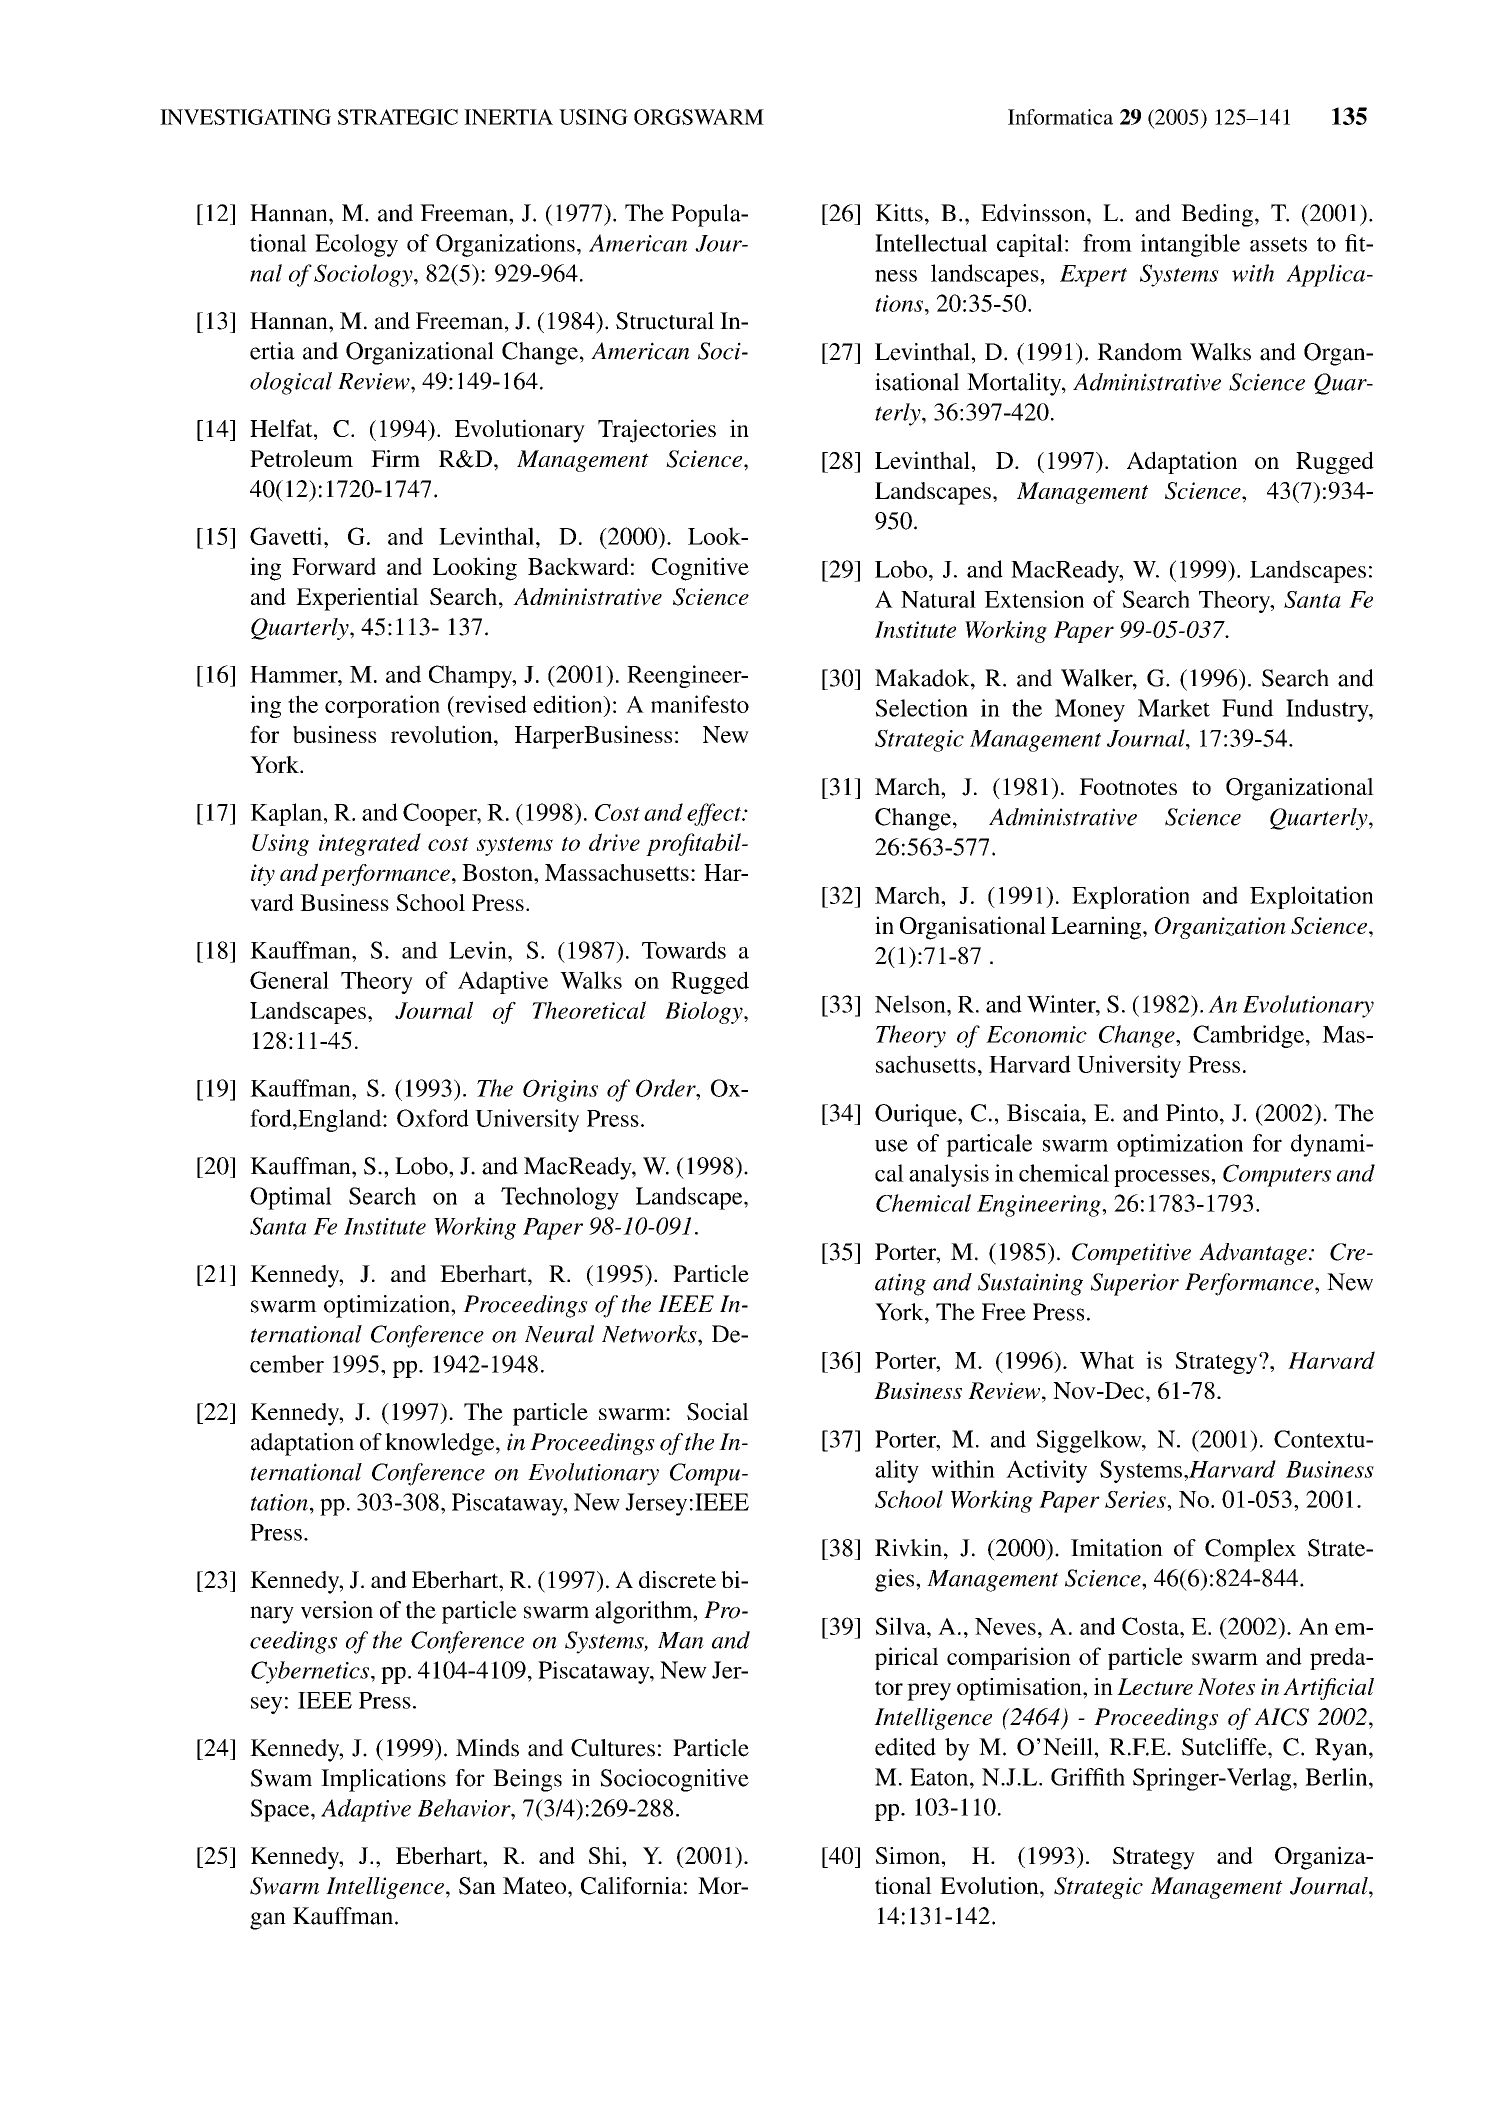 This page has height=2121, width=1499. Describe the element at coordinates (1248, 708) in the page. I see `Fund` at that location.
